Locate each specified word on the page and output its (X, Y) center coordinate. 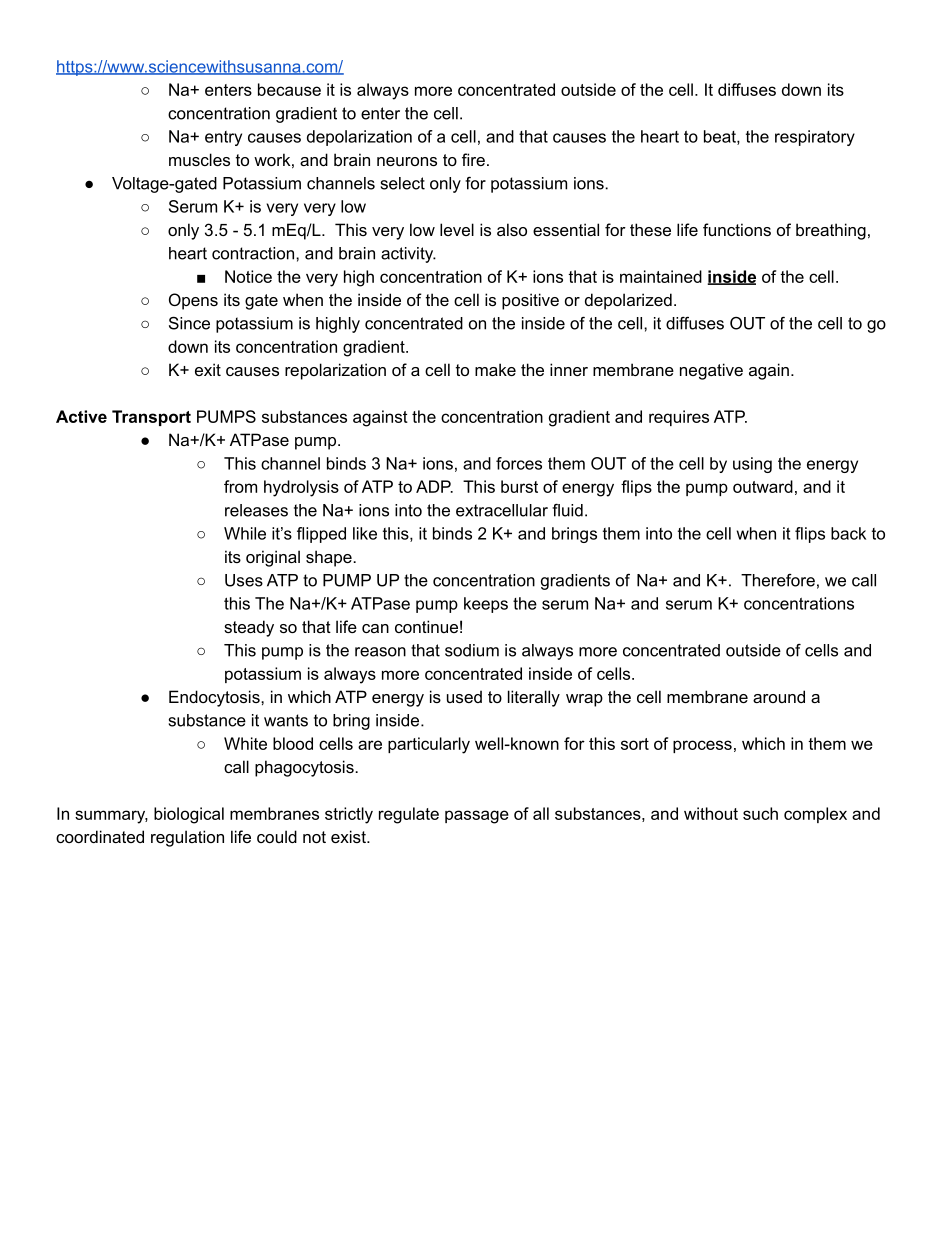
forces (519, 463)
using (752, 465)
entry (223, 138)
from (240, 486)
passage (477, 817)
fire (473, 159)
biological (189, 815)
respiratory (815, 138)
